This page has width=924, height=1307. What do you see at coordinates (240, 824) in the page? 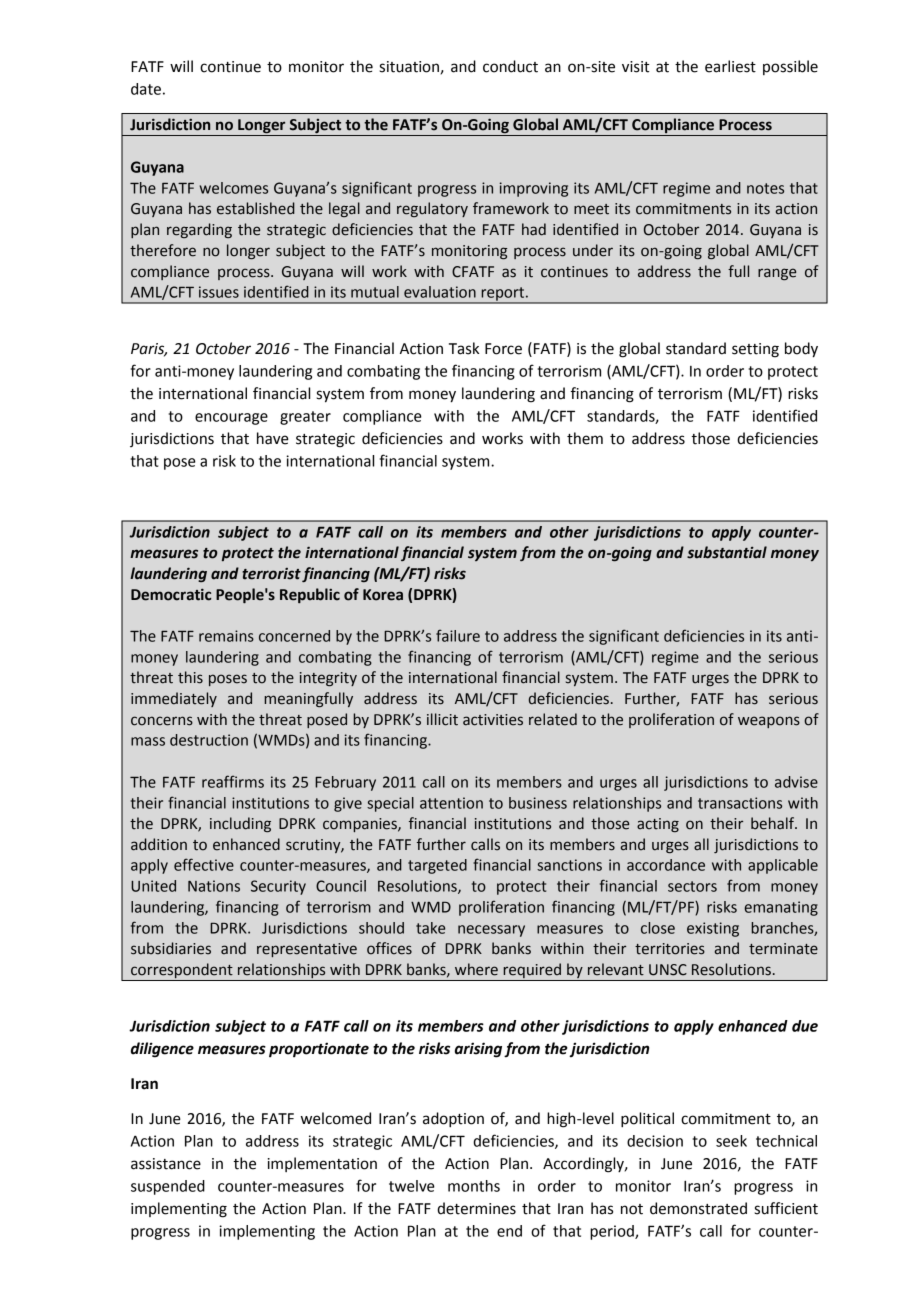
I see `including` at bounding box center [240, 824].
